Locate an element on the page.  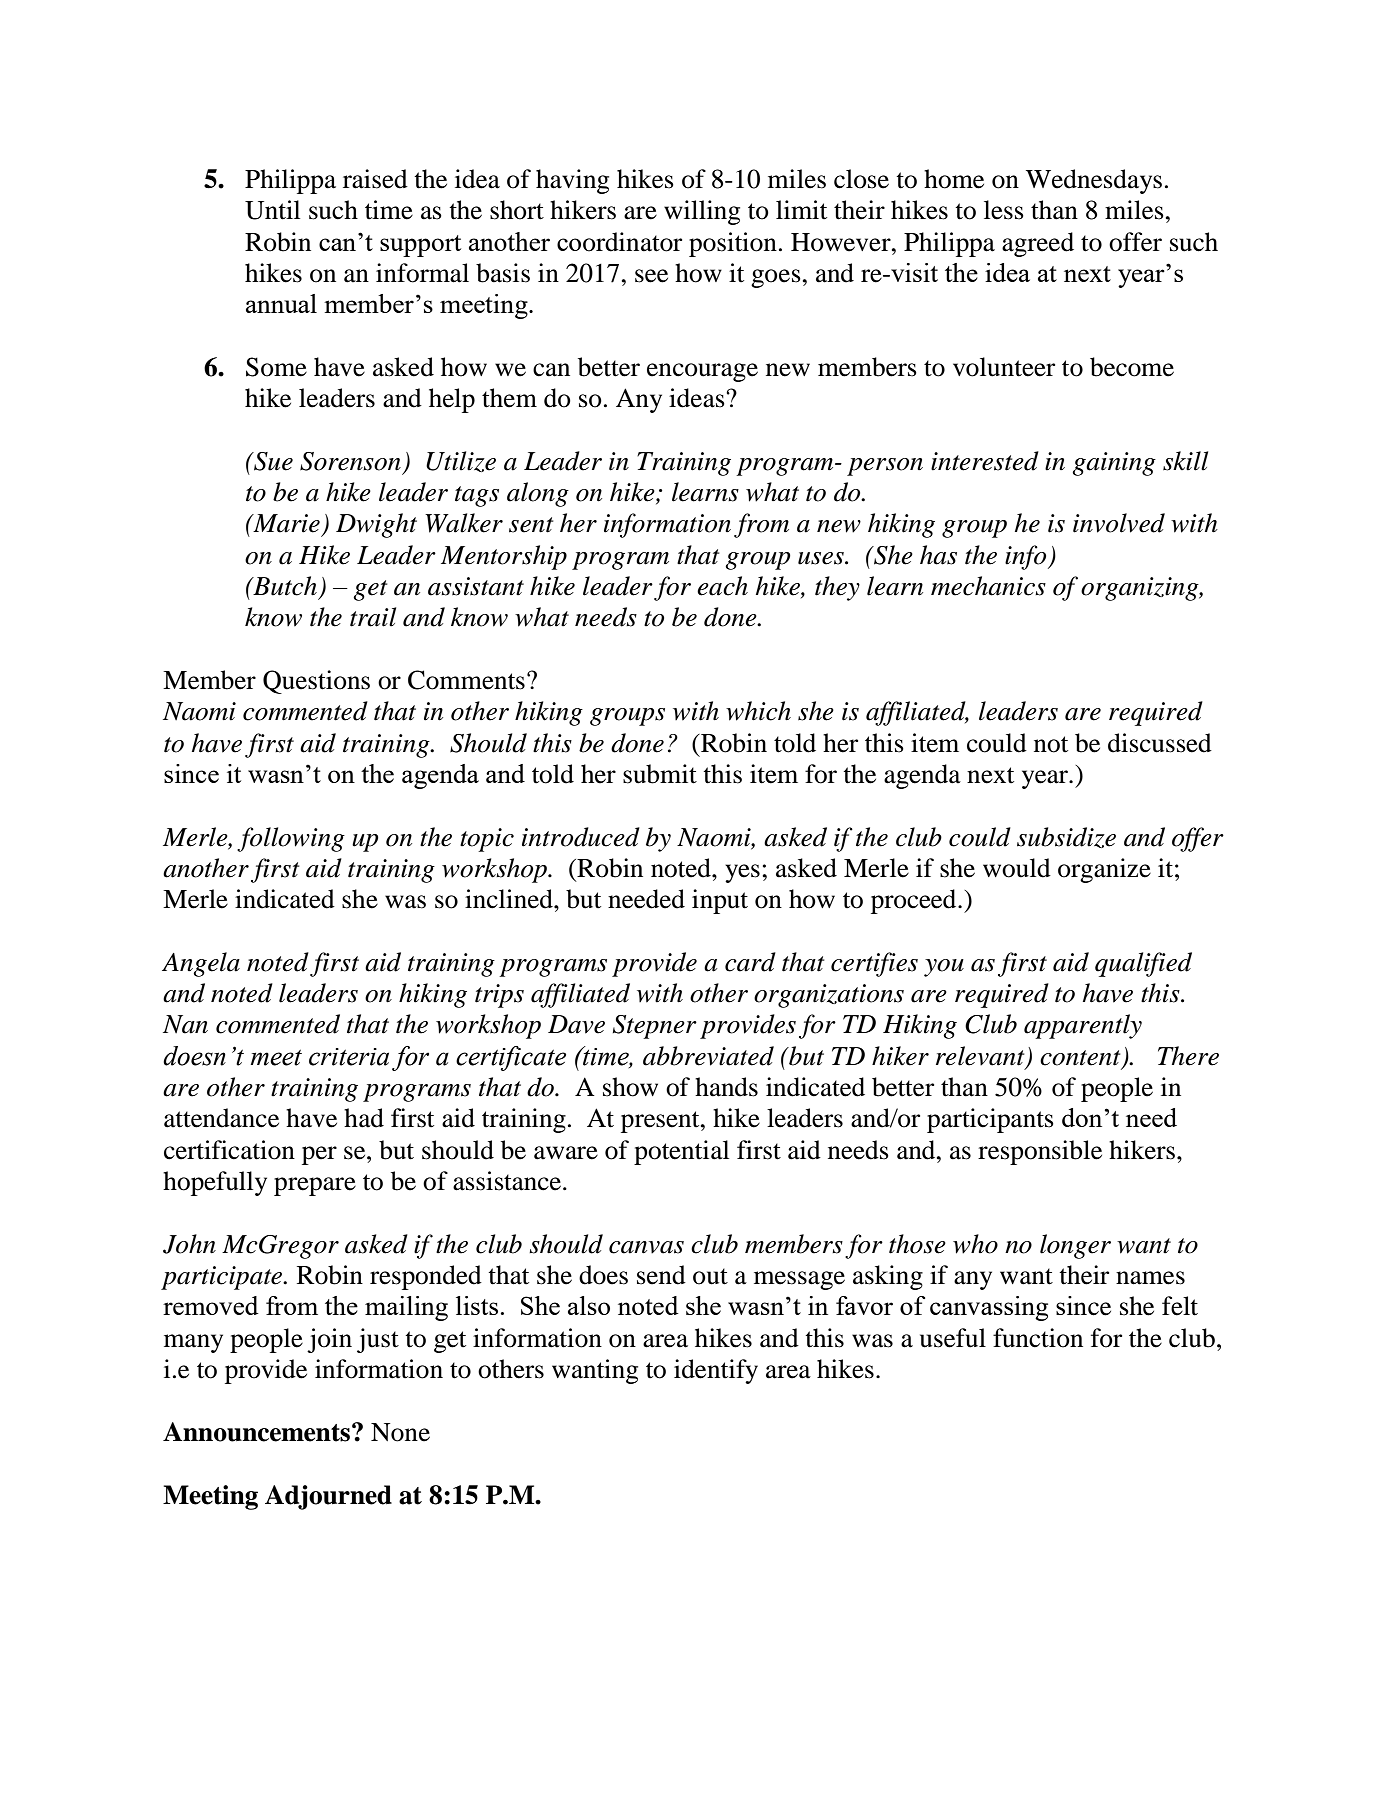
following is located at coordinates (291, 839).
